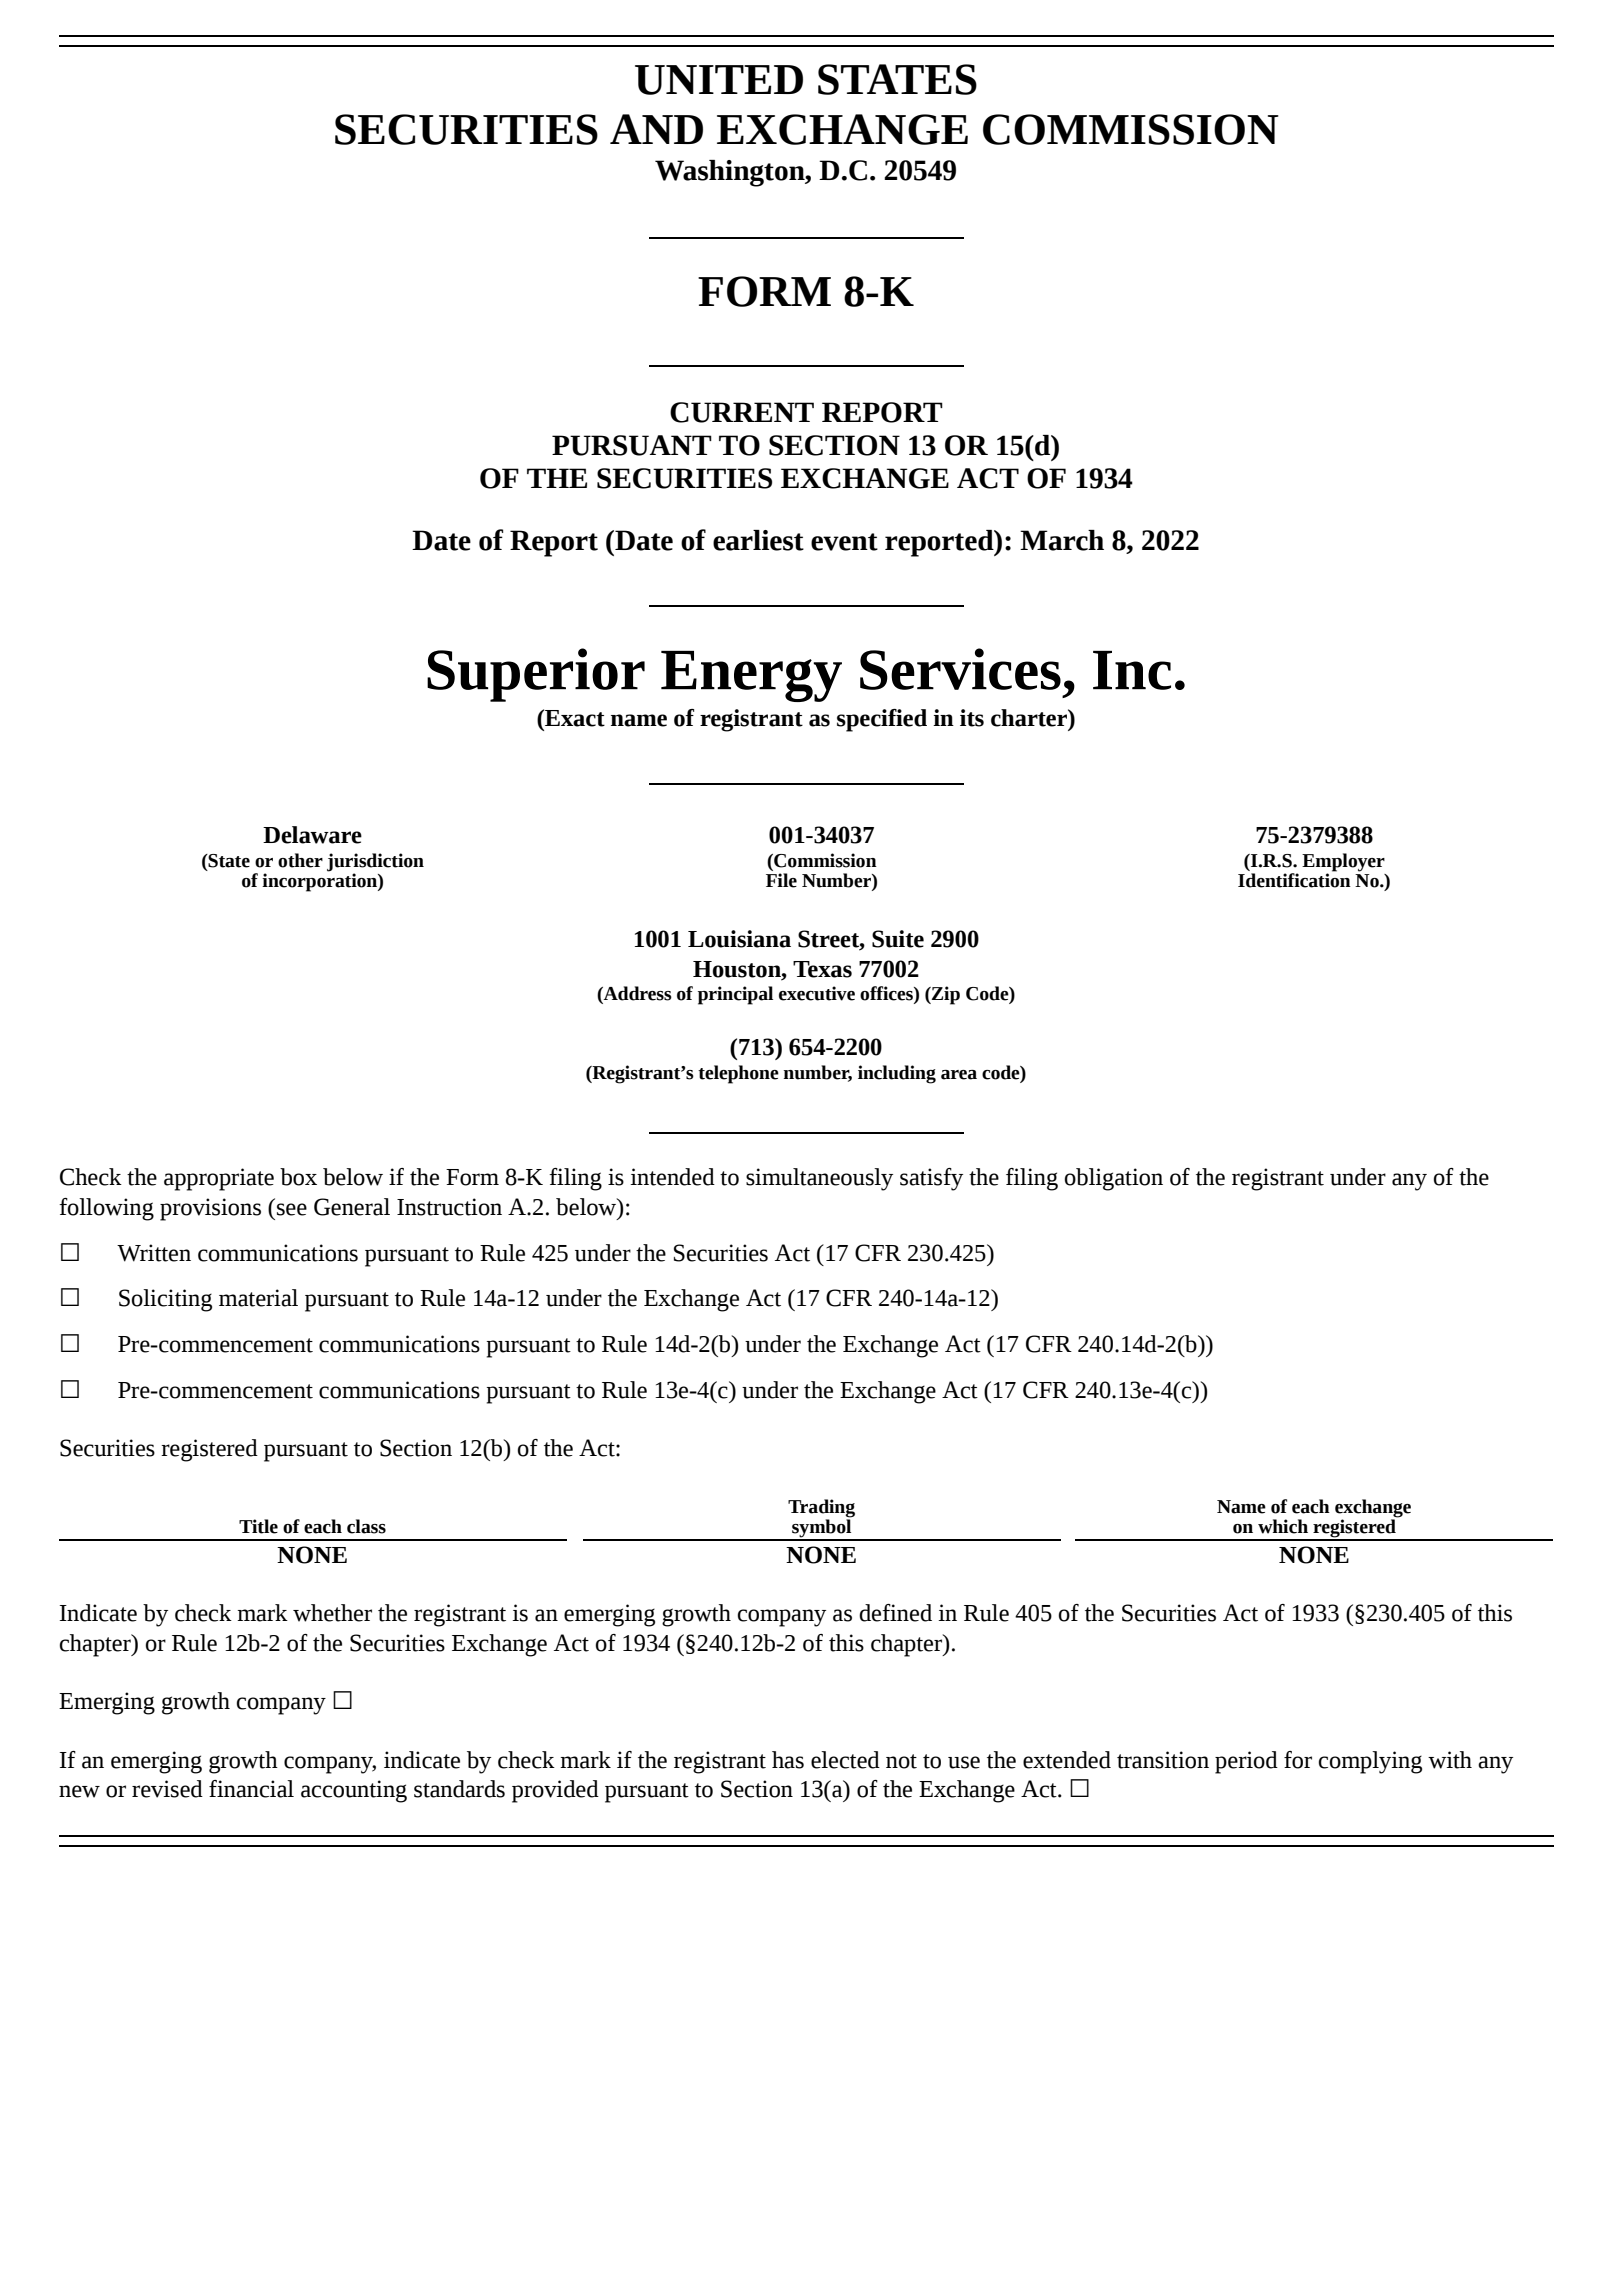 The height and width of the image is (2284, 1614). Describe the element at coordinates (739, 939) in the image. I see `Louisiana` at that location.
